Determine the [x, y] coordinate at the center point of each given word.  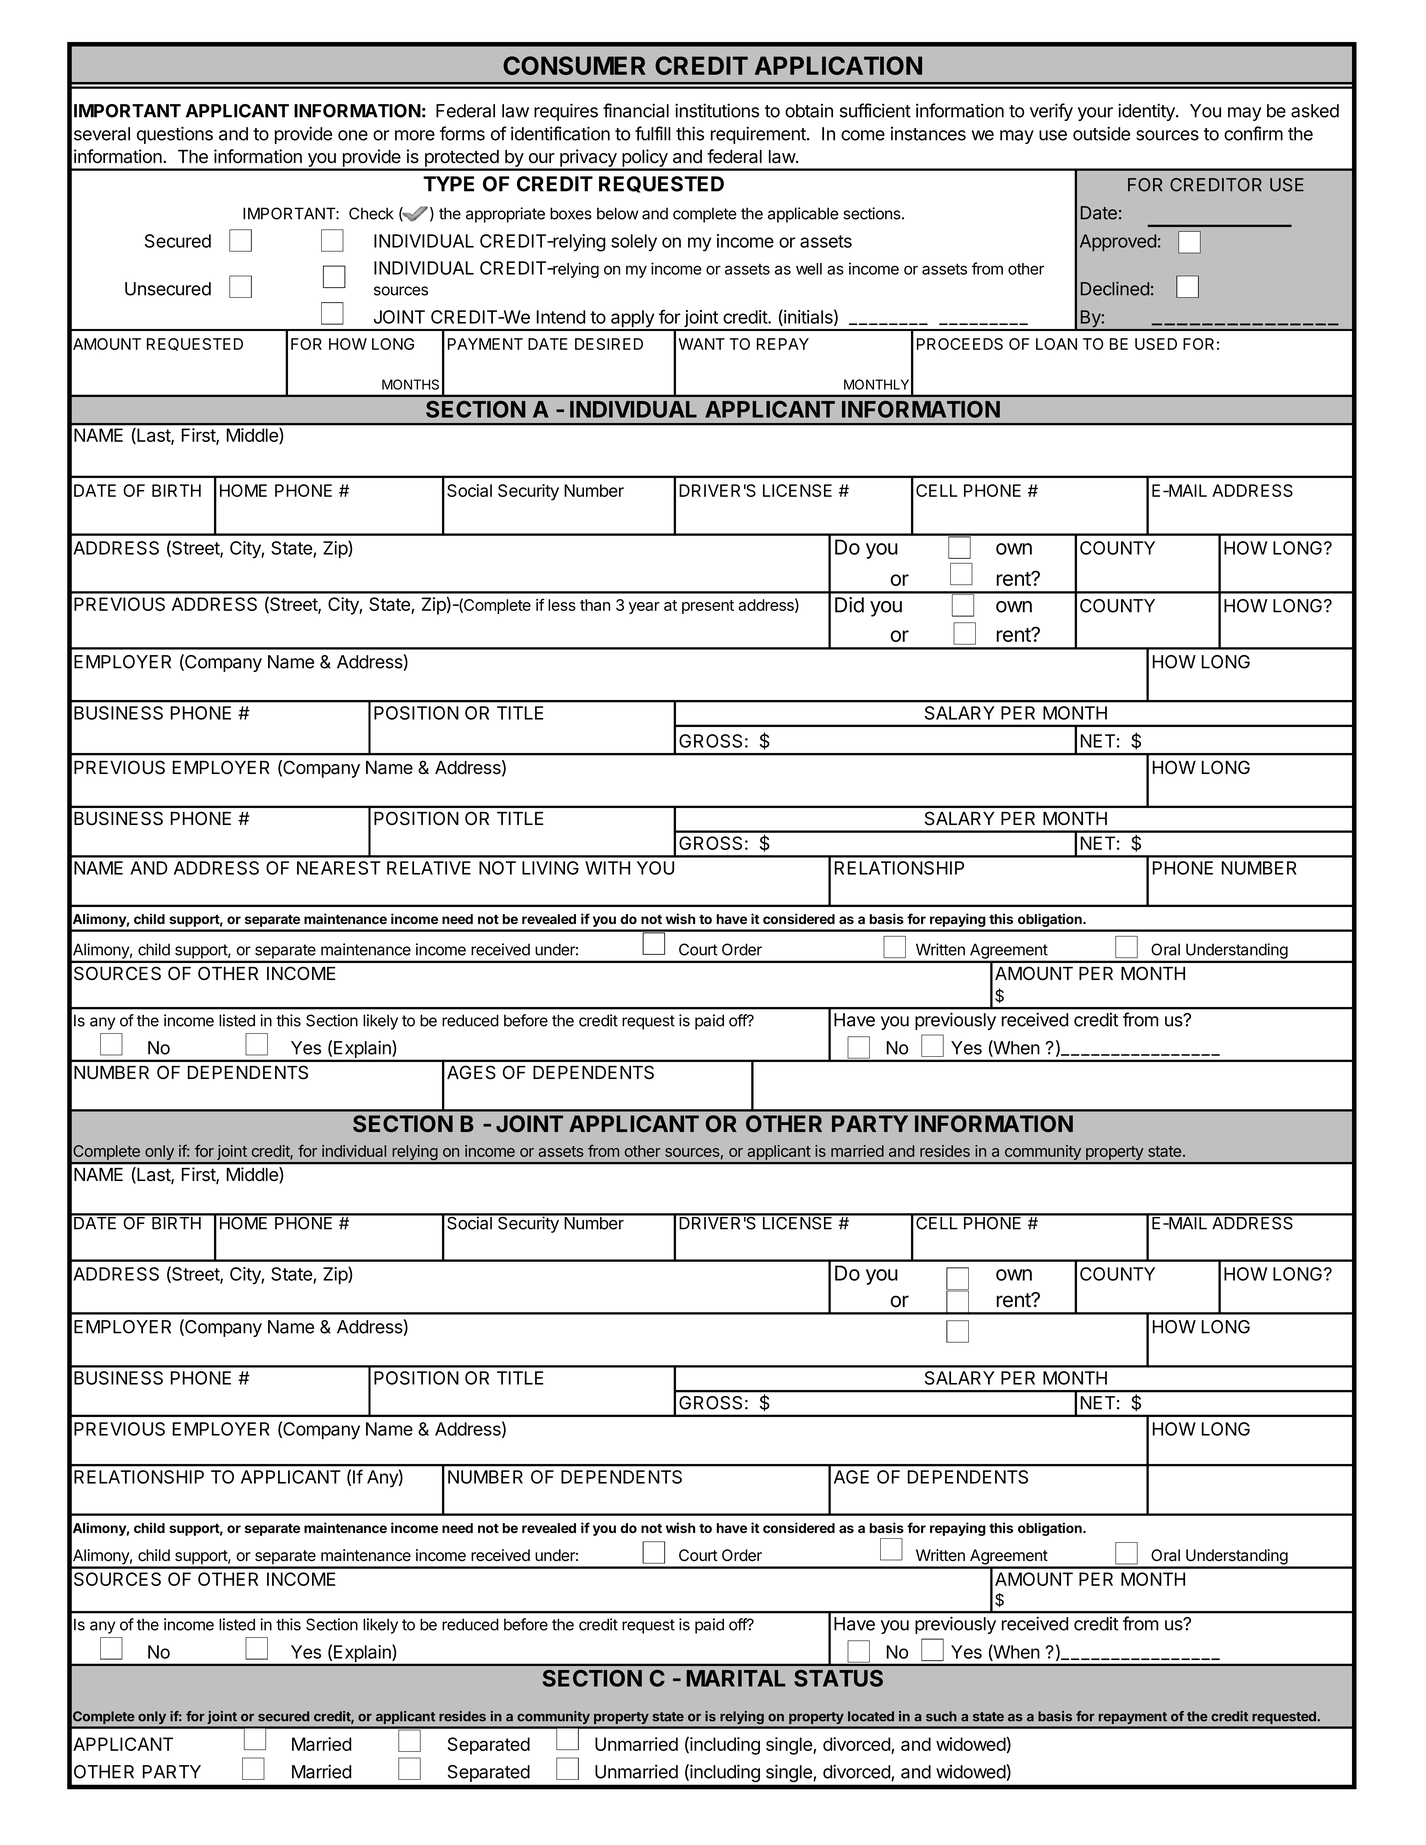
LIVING [550, 868]
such [941, 1716]
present [708, 607]
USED [1156, 344]
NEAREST [339, 868]
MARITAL [736, 1678]
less [562, 605]
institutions [717, 110]
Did [849, 605]
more [415, 135]
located [871, 1716]
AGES [471, 1072]
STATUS [838, 1678]
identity [1147, 112]
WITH [607, 868]
